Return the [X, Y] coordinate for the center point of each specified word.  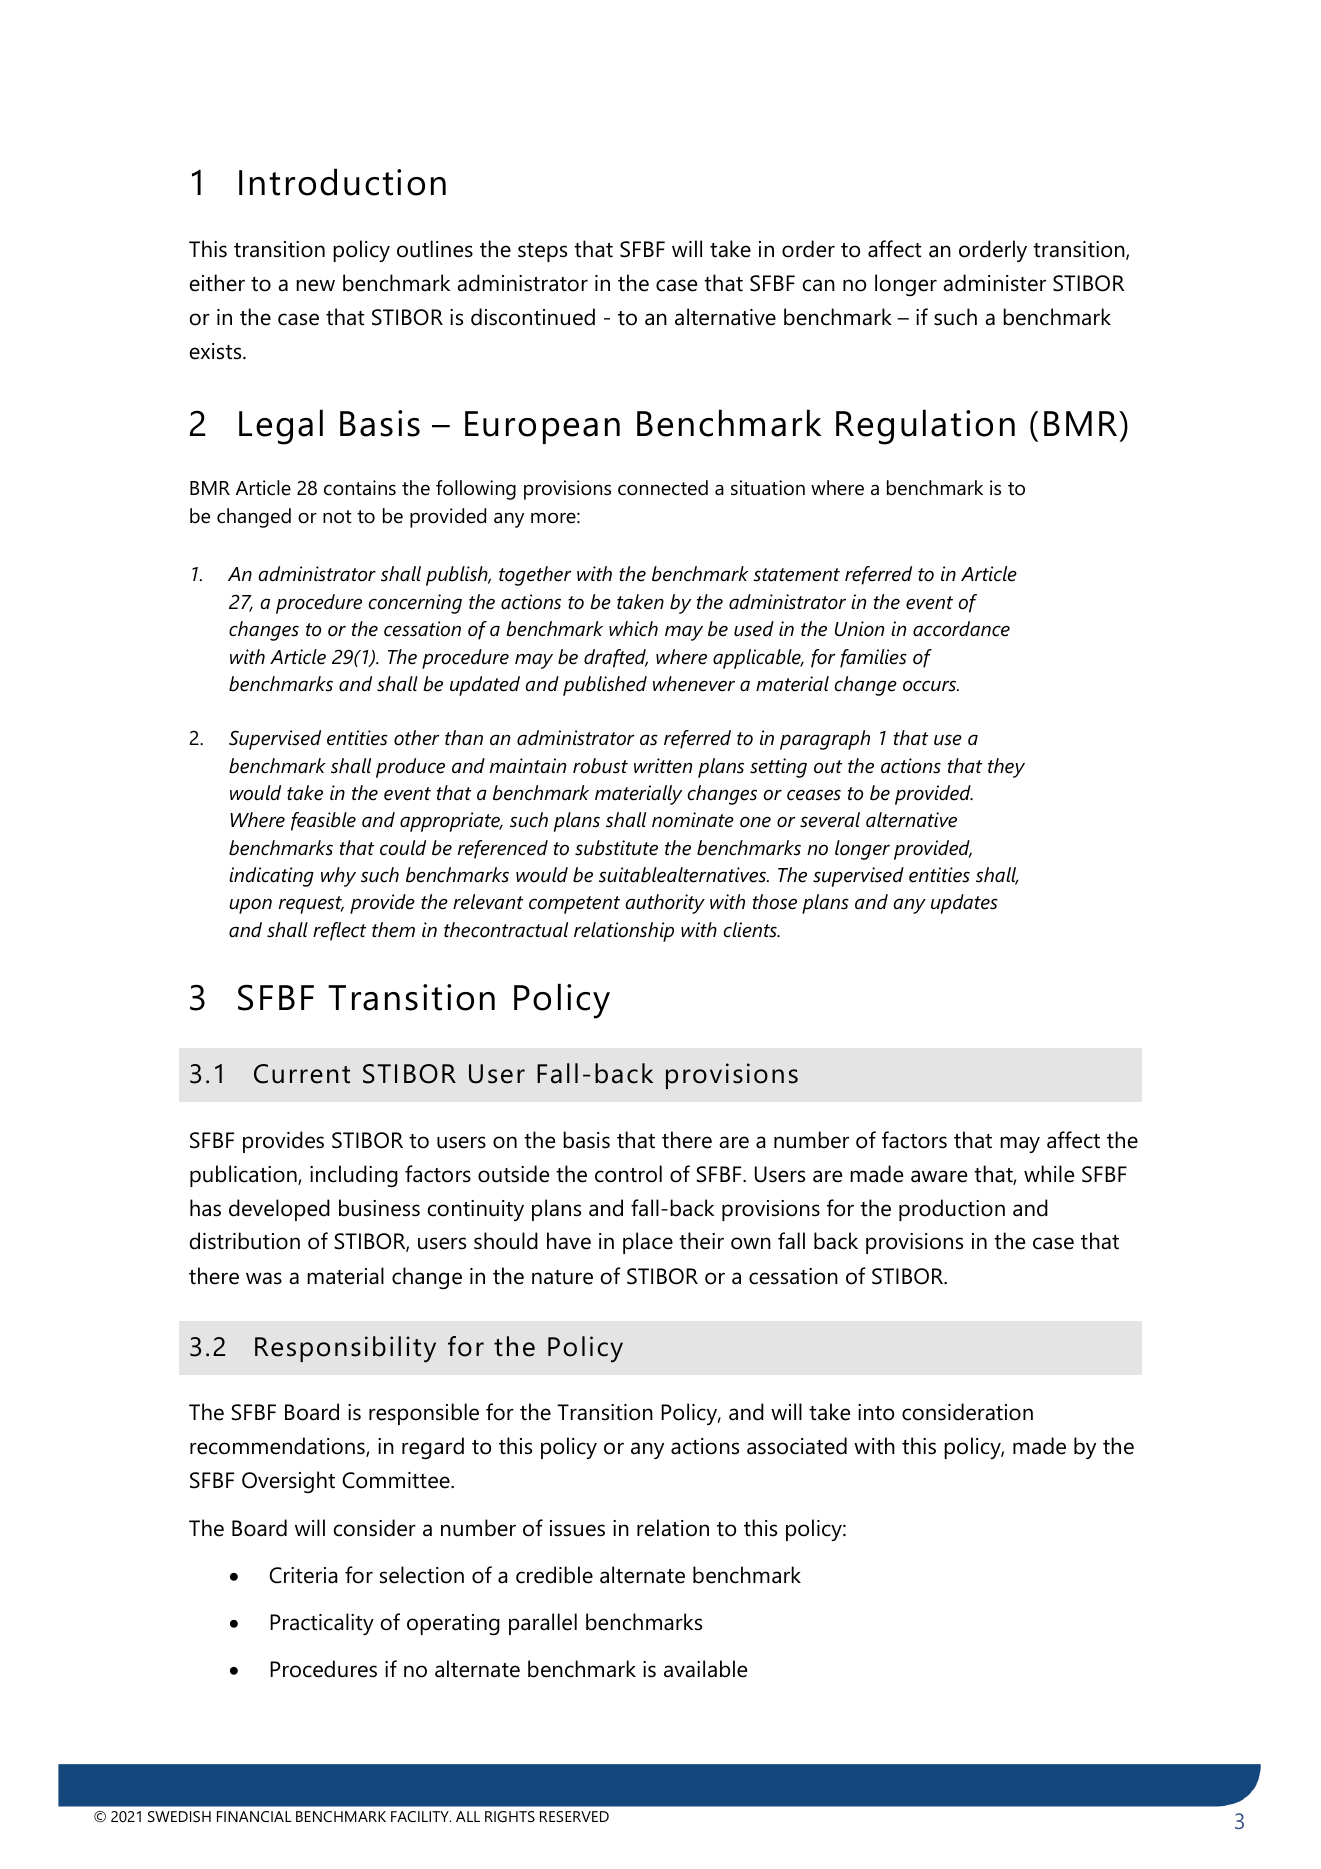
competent [574, 905]
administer [994, 283]
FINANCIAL [254, 1816]
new [315, 285]
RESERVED [574, 1816]
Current [302, 1074]
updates [964, 904]
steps [542, 252]
